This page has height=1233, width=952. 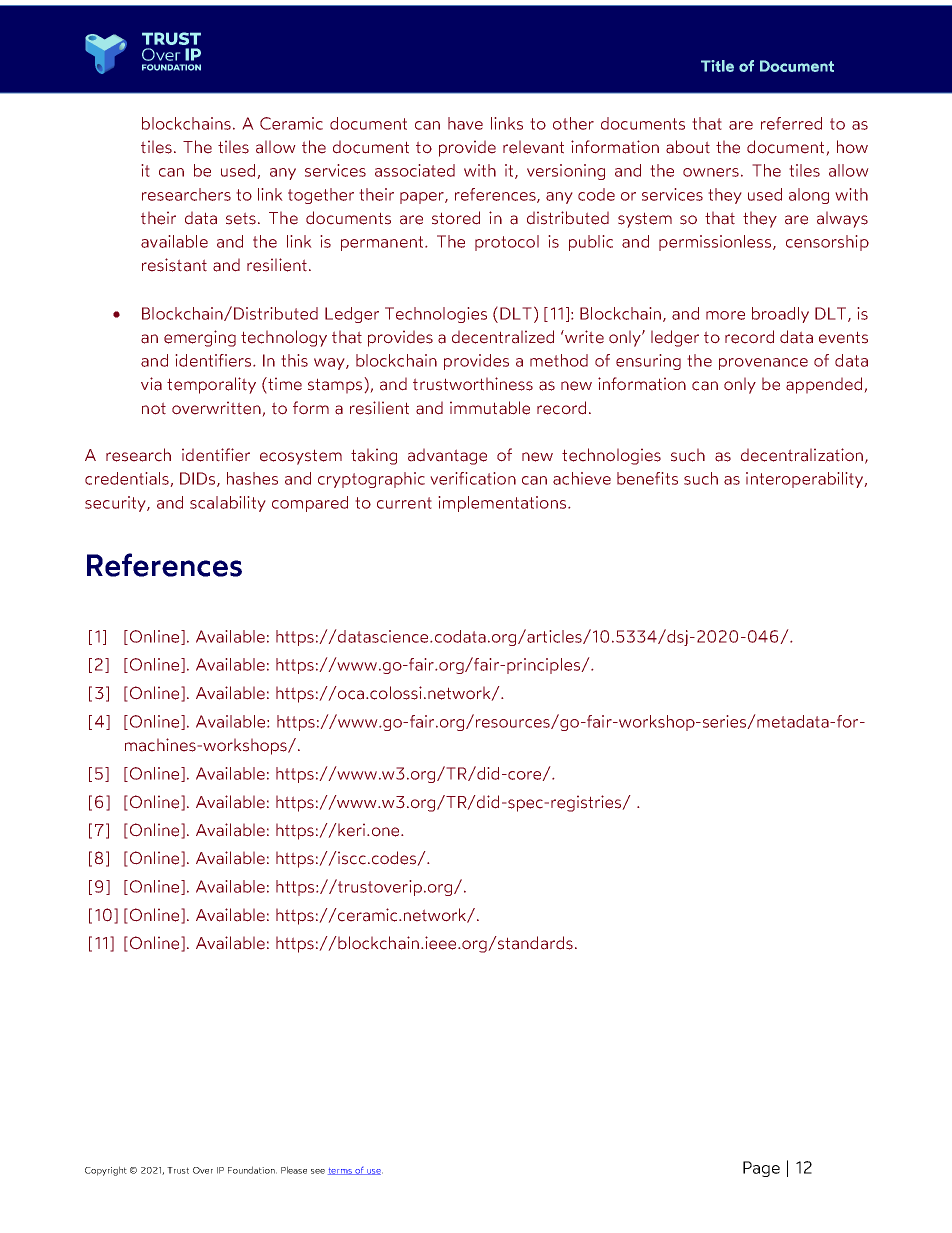 I want to click on emerging, so click(x=200, y=338).
